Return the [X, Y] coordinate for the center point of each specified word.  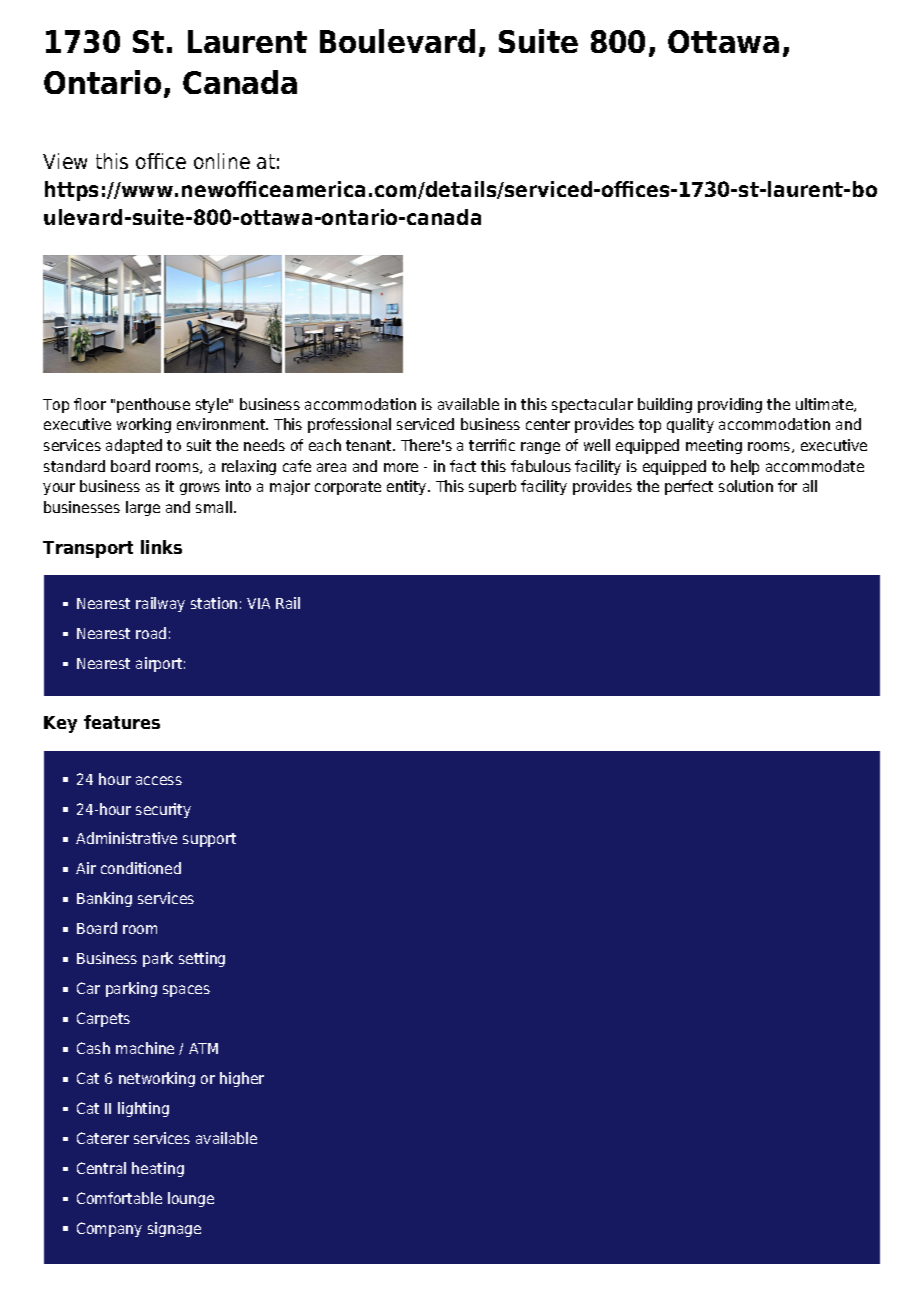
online [222, 161]
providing [730, 405]
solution [746, 486]
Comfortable [119, 1198]
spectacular [592, 405]
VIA [258, 603]
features [122, 722]
